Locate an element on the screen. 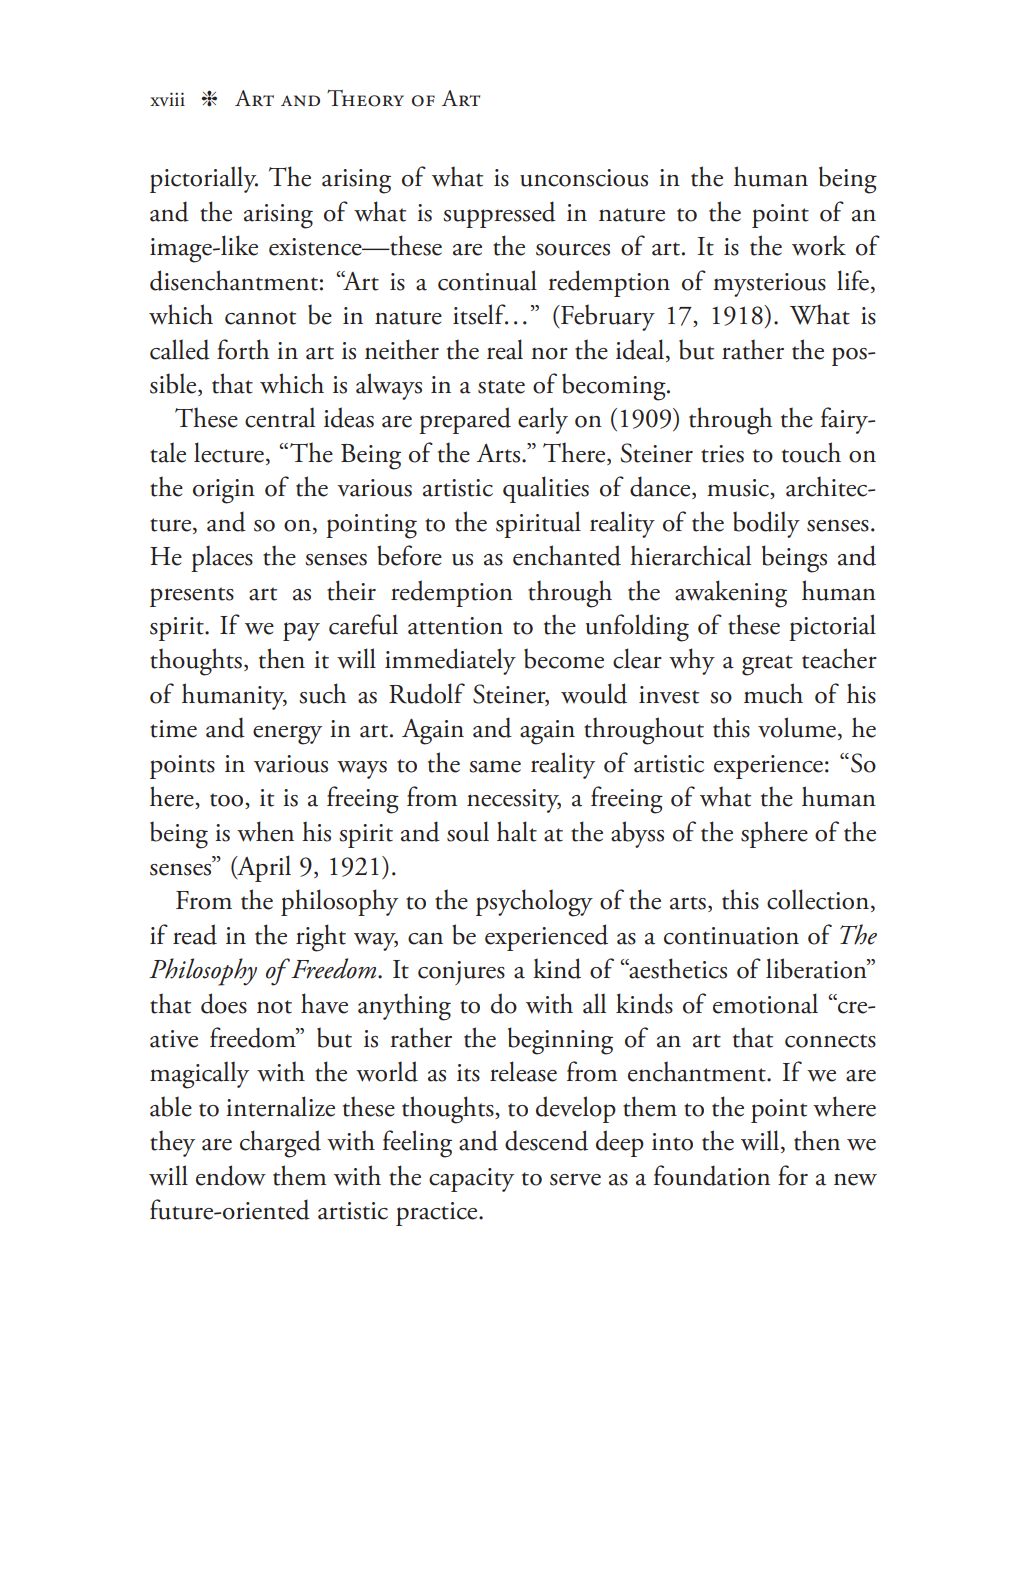  great is located at coordinates (767, 665).
